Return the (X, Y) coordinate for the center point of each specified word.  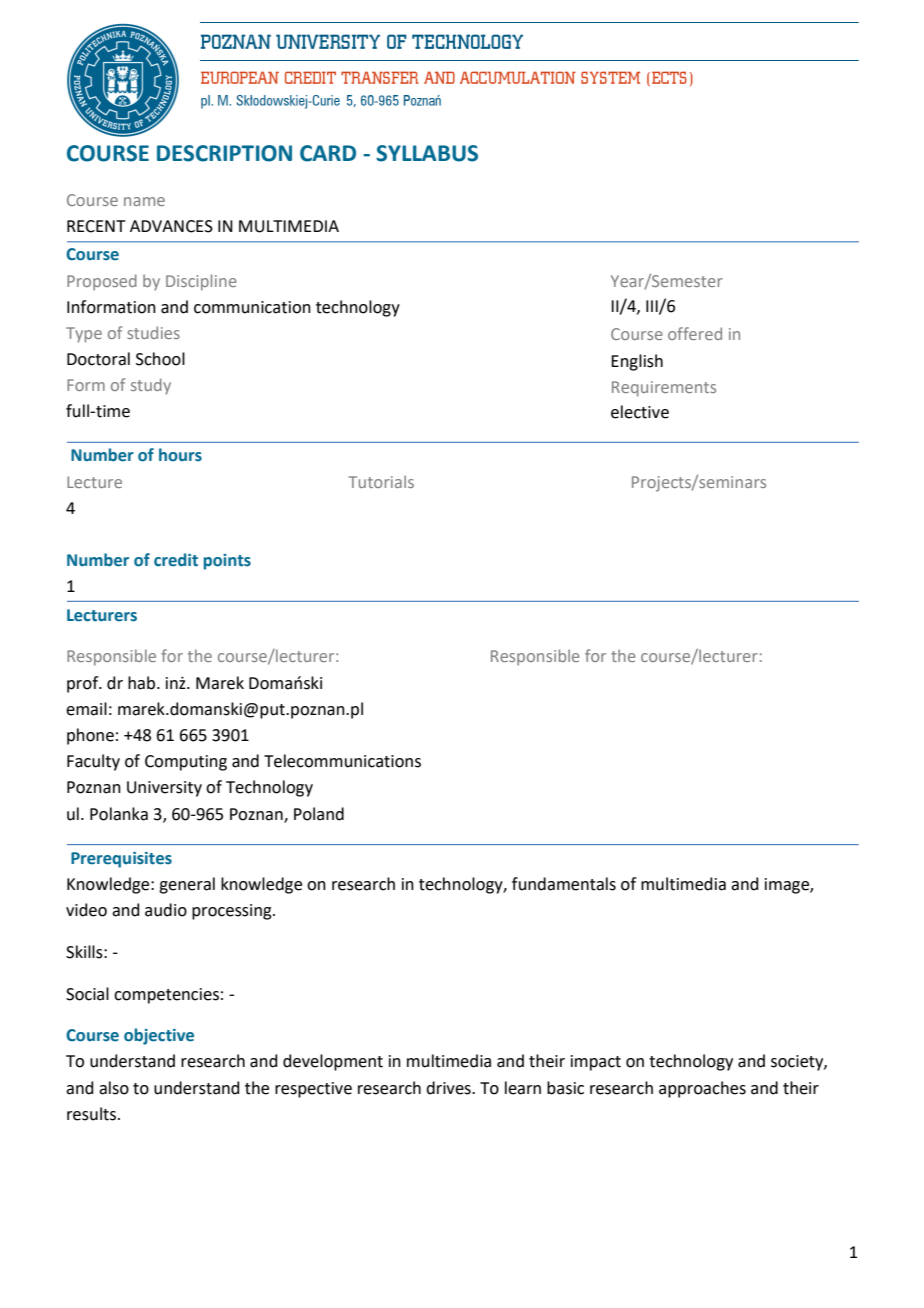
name (144, 201)
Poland (319, 814)
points (227, 562)
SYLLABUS (427, 153)
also (114, 1088)
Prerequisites (121, 860)
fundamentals (564, 884)
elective (640, 412)
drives (449, 1088)
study (151, 386)
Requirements (664, 389)
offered (695, 333)
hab (143, 683)
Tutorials (381, 481)
